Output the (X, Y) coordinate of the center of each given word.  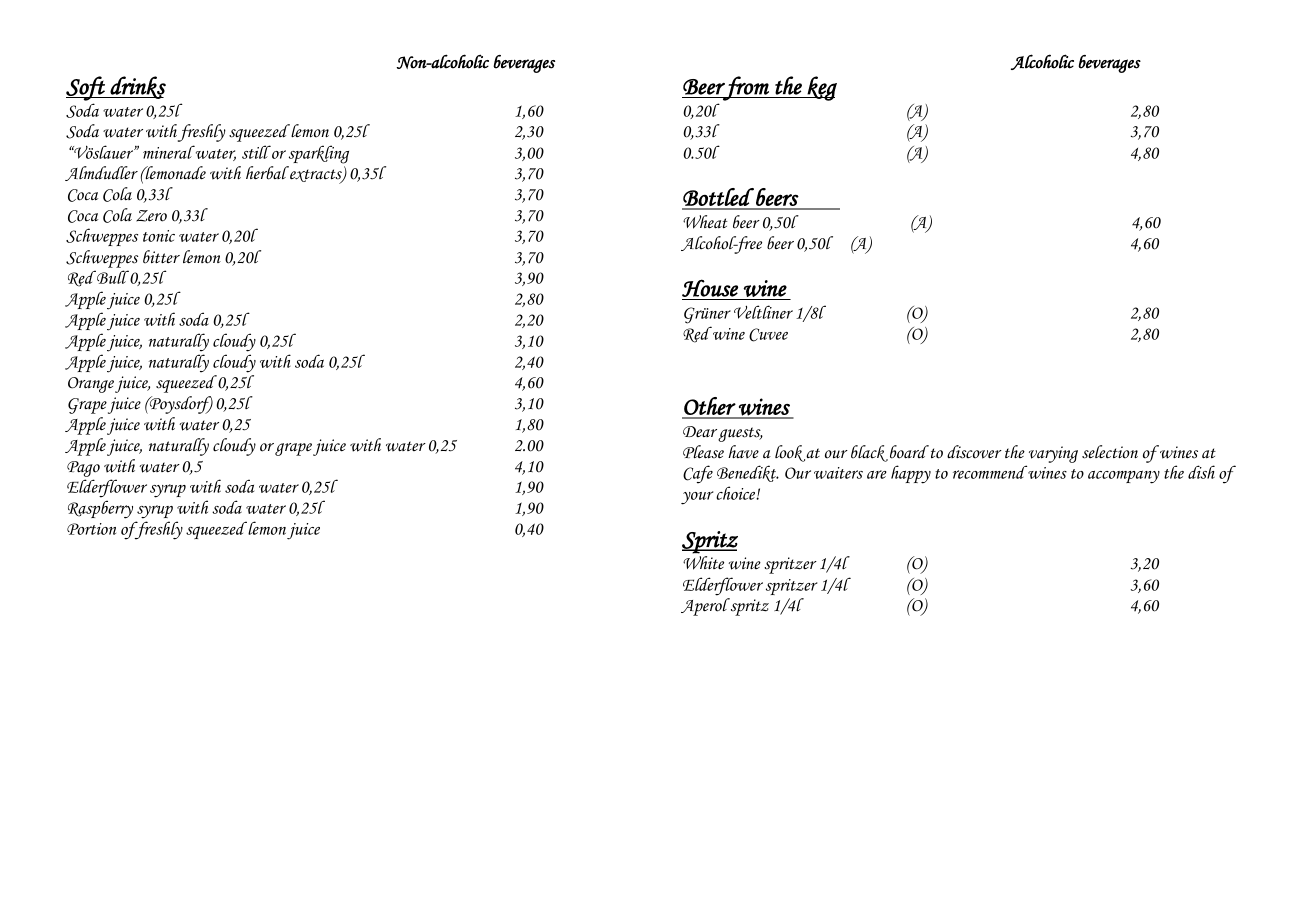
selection (1110, 452)
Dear (700, 431)
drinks (137, 87)
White (703, 563)
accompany (1124, 477)
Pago (83, 469)
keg (821, 88)
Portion (91, 529)
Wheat (705, 222)
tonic (159, 236)
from (746, 88)
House (710, 288)
